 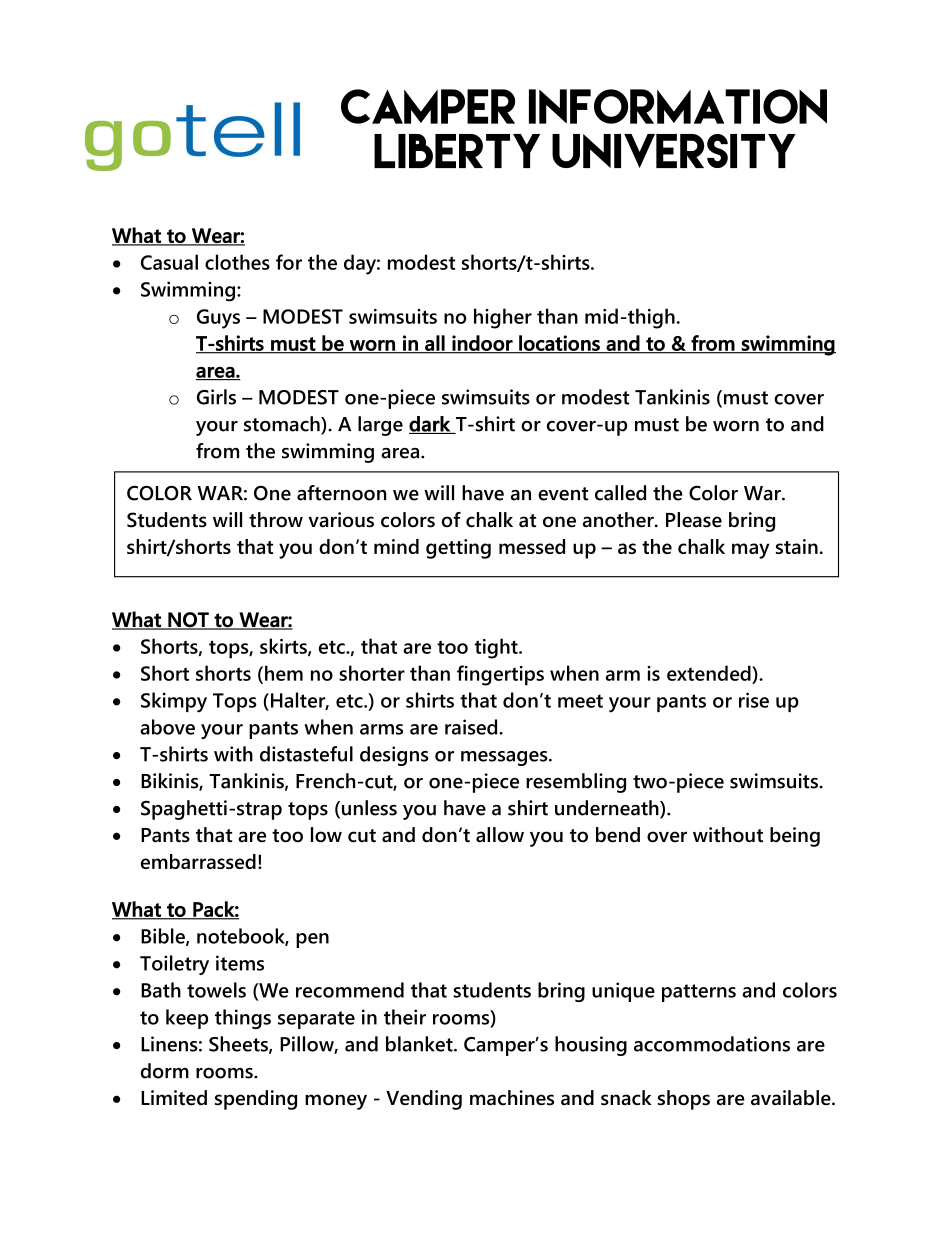 I want to click on accommodations, so click(x=712, y=1044).
